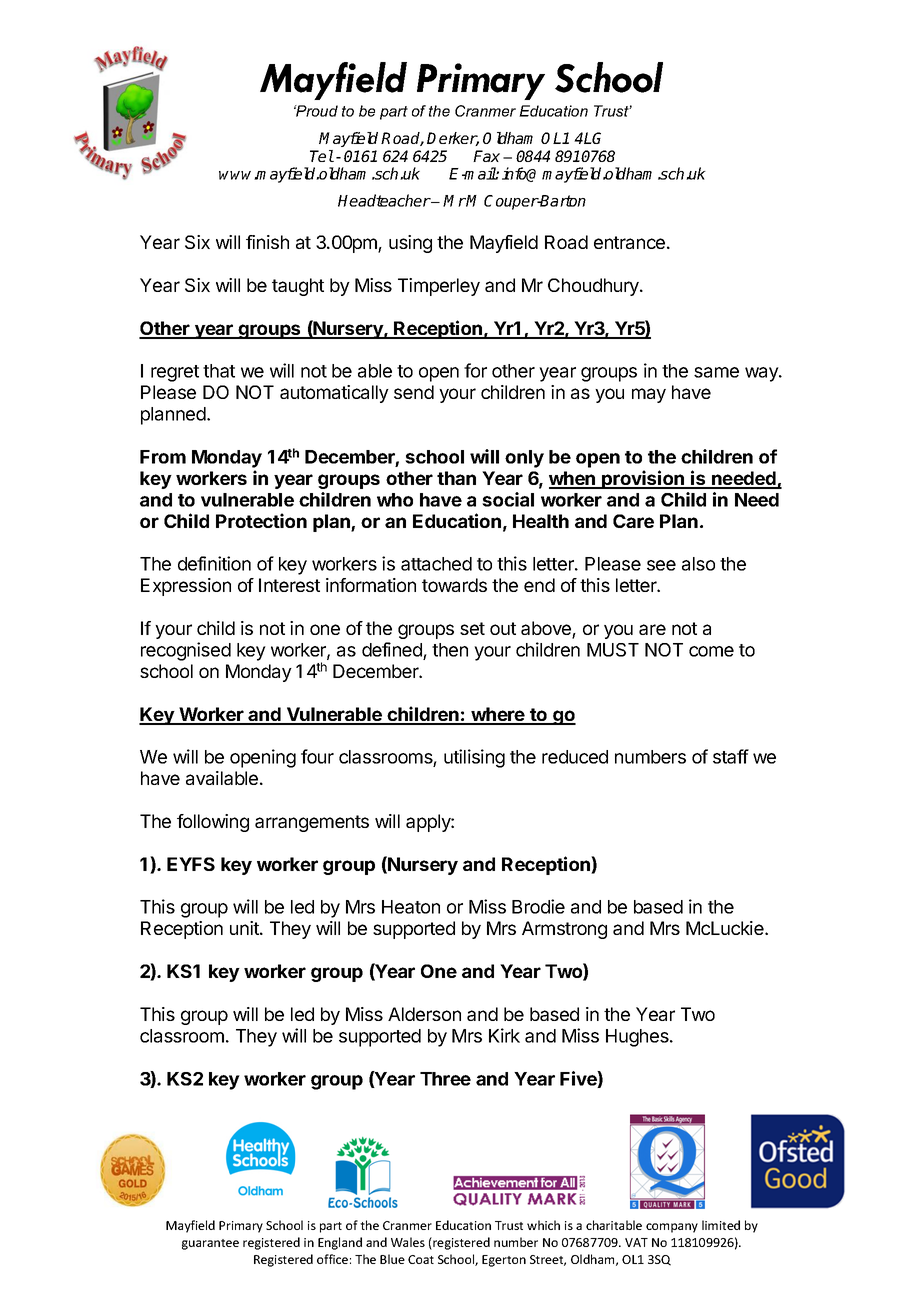 The image size is (924, 1308). What do you see at coordinates (486, 156) in the screenshot?
I see `Fax` at bounding box center [486, 156].
